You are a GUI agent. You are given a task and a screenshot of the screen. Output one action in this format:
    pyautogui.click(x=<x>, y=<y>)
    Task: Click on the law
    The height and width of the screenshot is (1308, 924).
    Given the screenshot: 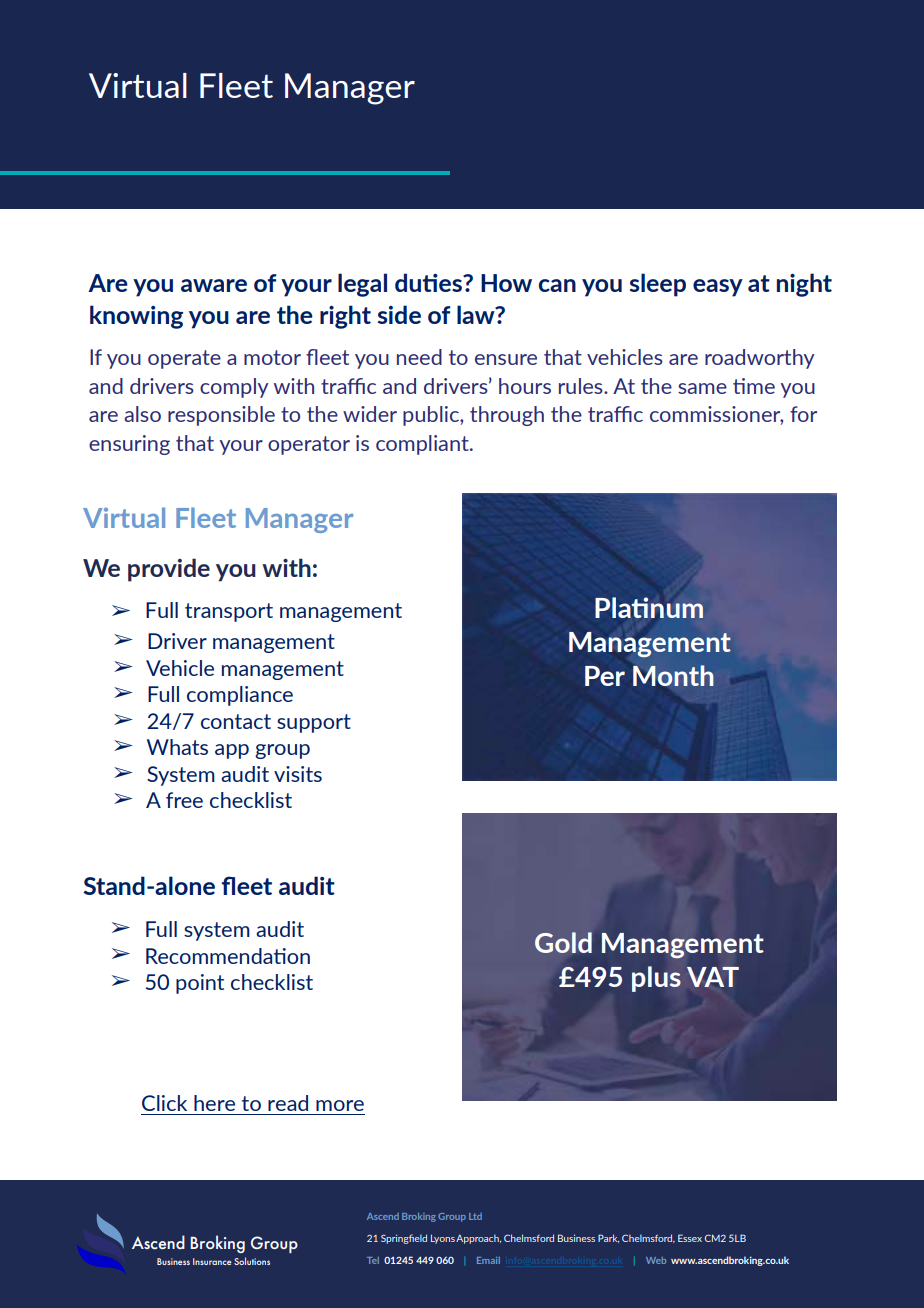 What is the action you would take?
    pyautogui.click(x=477, y=314)
